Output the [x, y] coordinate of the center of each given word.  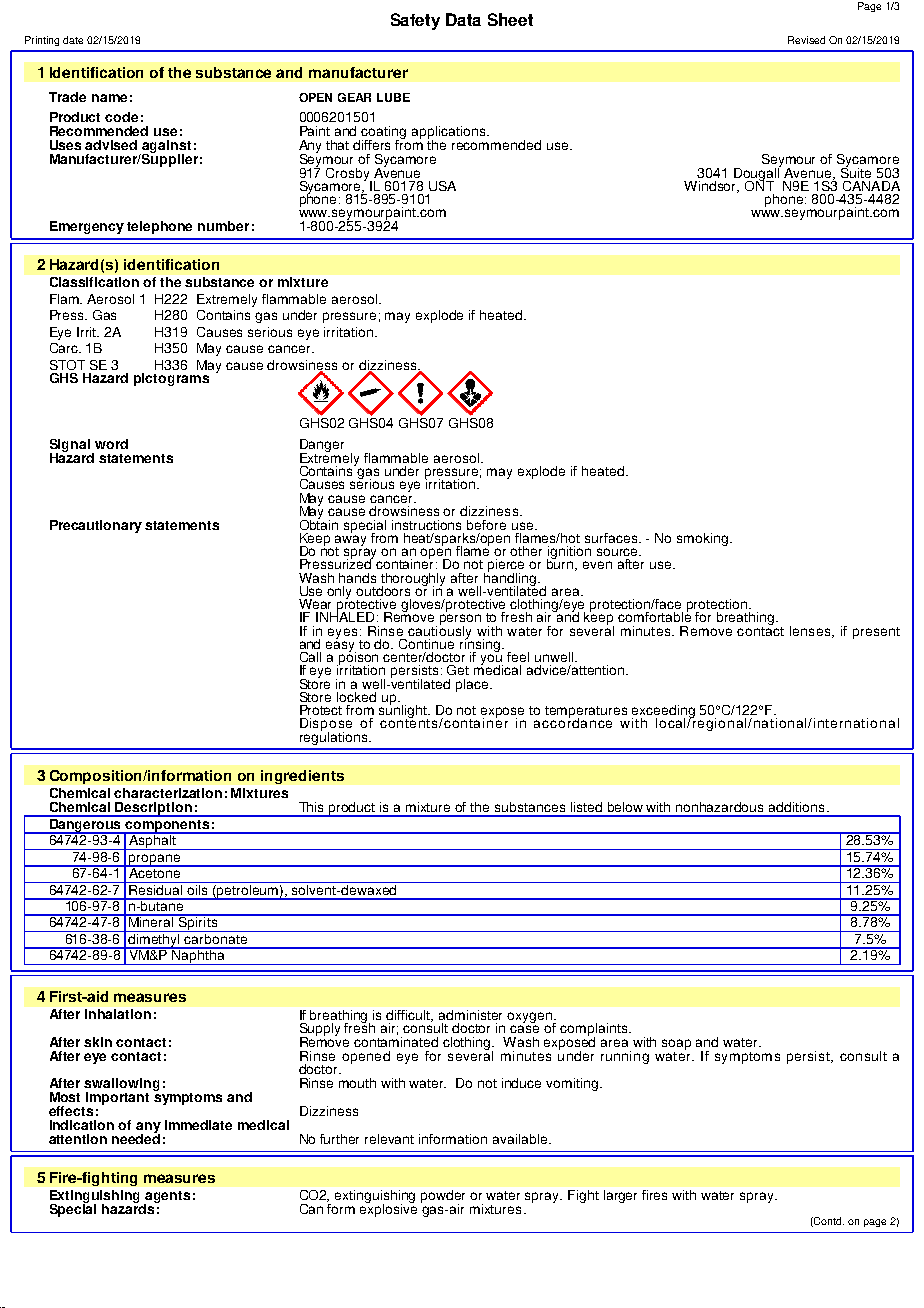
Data [463, 19]
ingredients [302, 777]
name [109, 98]
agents [167, 1198]
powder [443, 1197]
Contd [828, 1222]
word [111, 444]
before [486, 525]
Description [154, 809]
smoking [702, 539]
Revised [806, 40]
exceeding [663, 713]
